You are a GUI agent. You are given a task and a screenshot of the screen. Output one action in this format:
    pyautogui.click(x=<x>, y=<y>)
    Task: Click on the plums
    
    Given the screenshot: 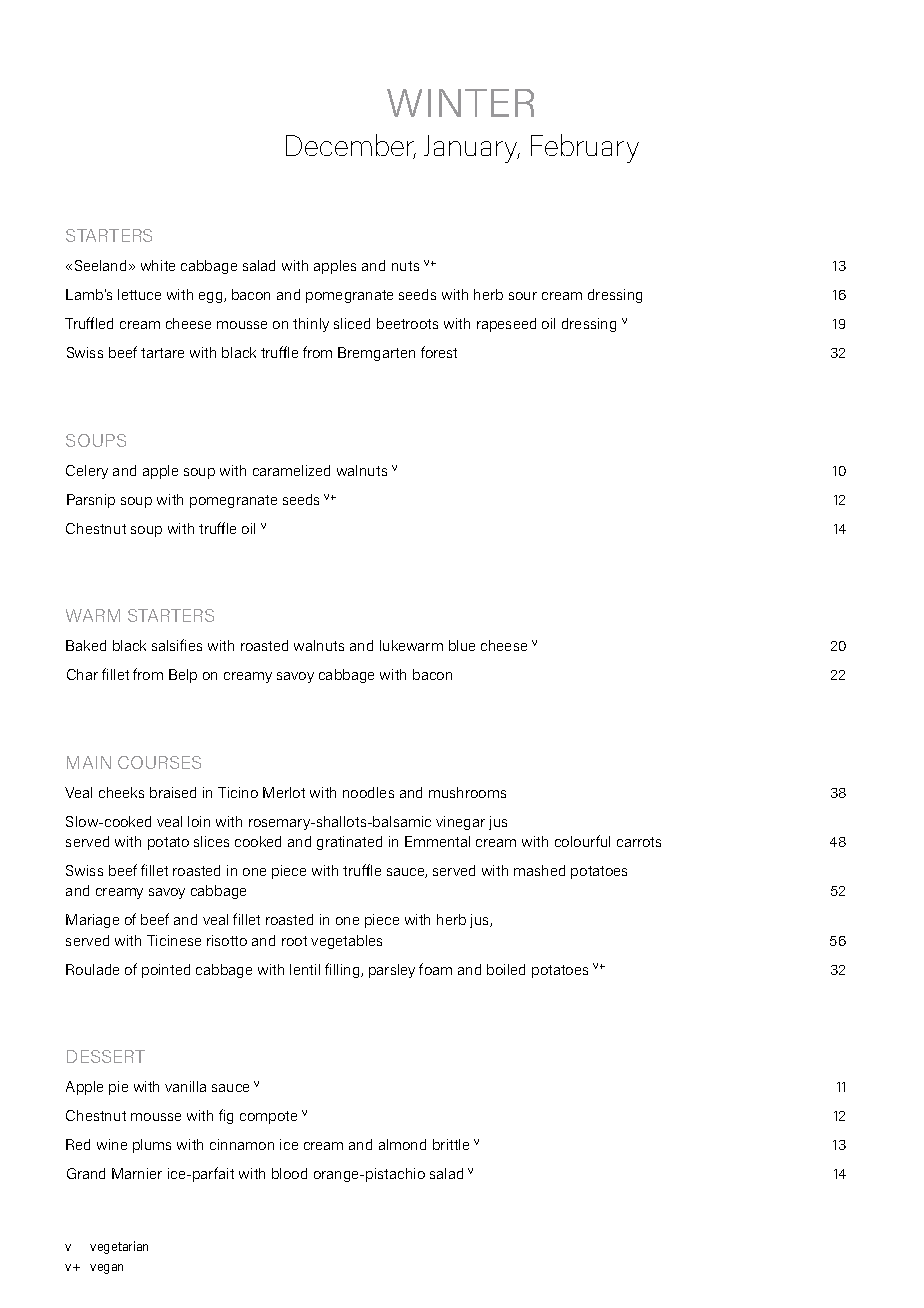 What is the action you would take?
    pyautogui.click(x=152, y=1146)
